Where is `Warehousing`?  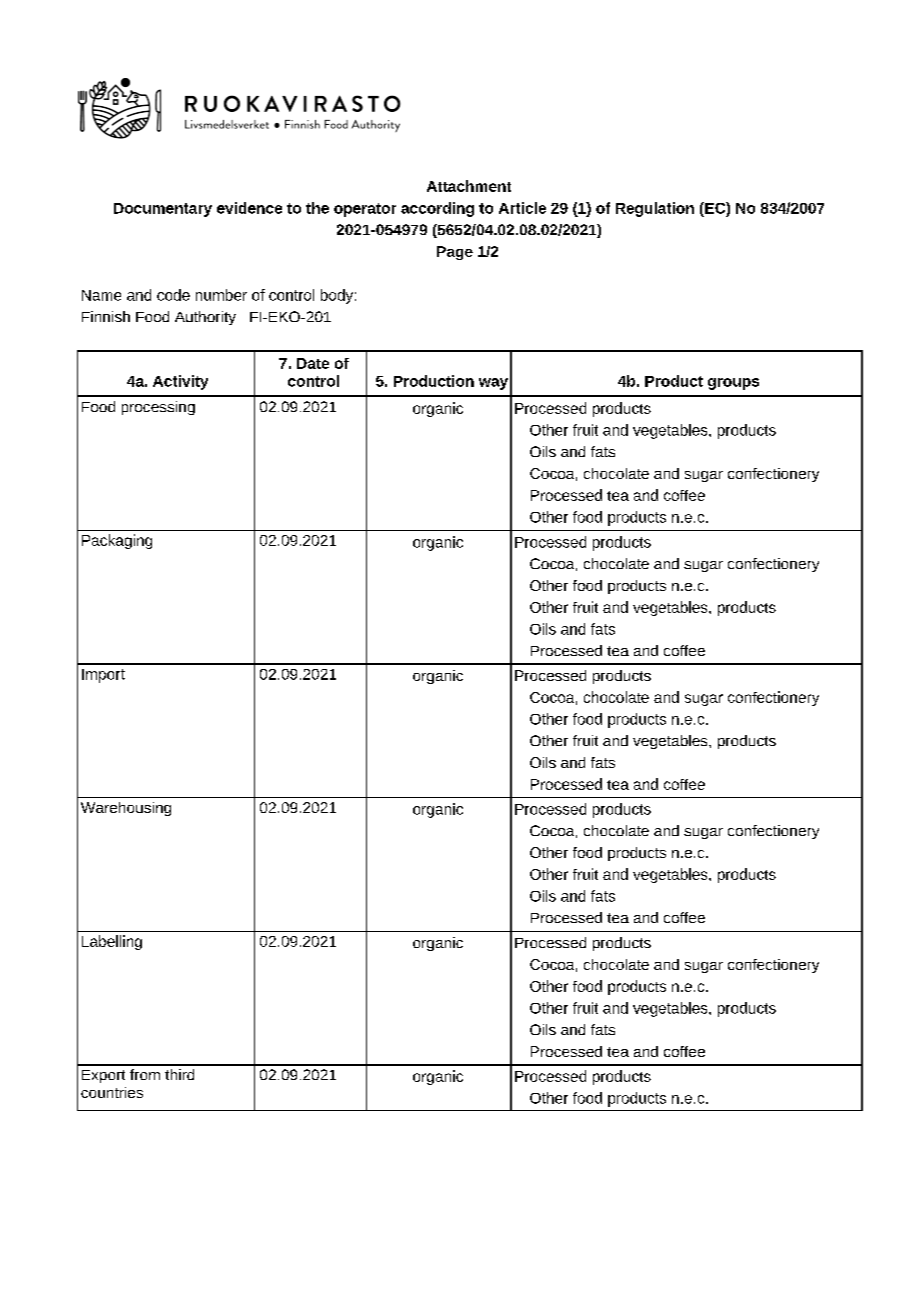 Warehousing is located at coordinates (126, 809).
